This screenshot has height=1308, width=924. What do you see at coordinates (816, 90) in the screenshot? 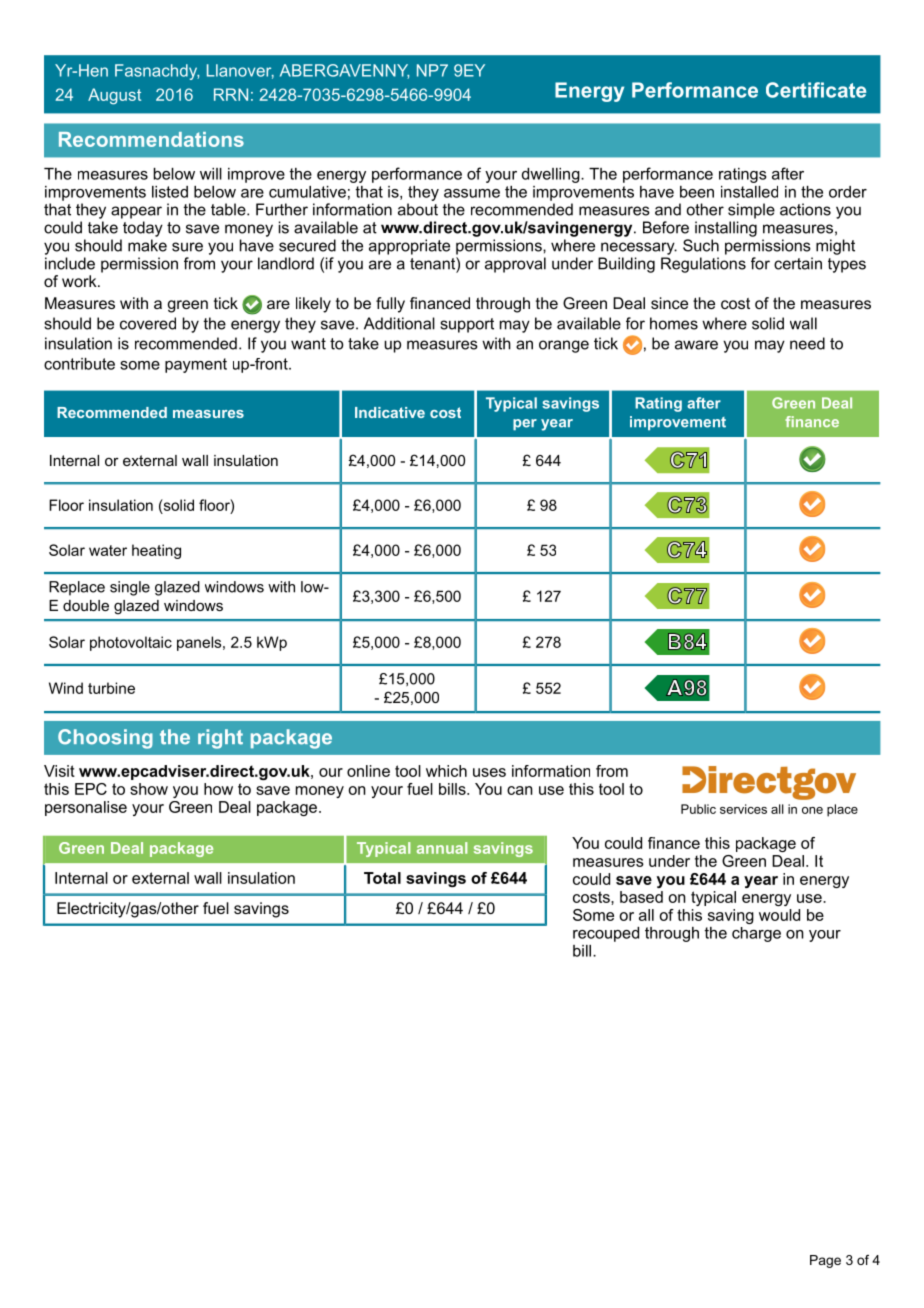
I see `Certificate` at bounding box center [816, 90].
